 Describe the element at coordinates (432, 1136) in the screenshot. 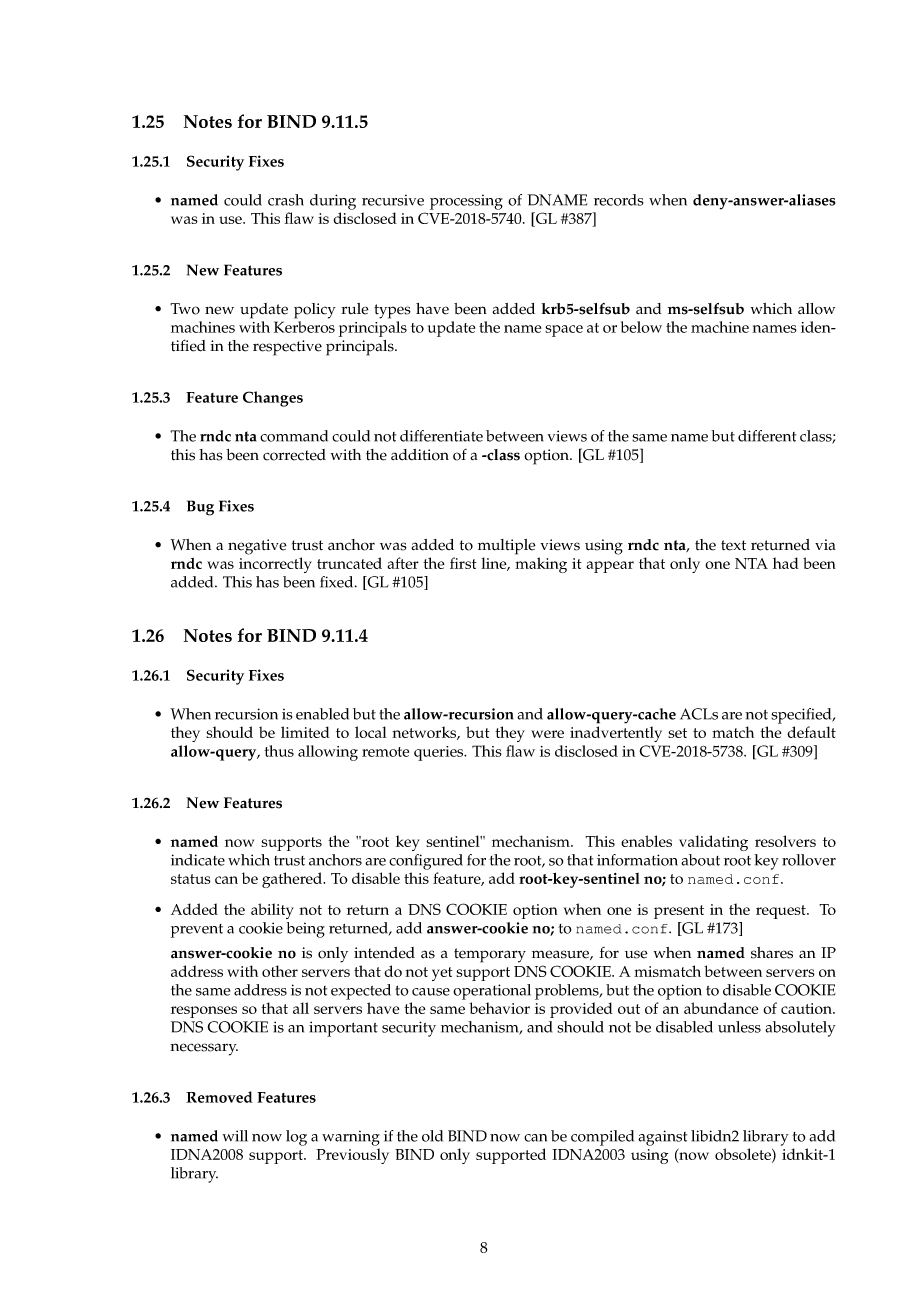

I see `old` at that location.
